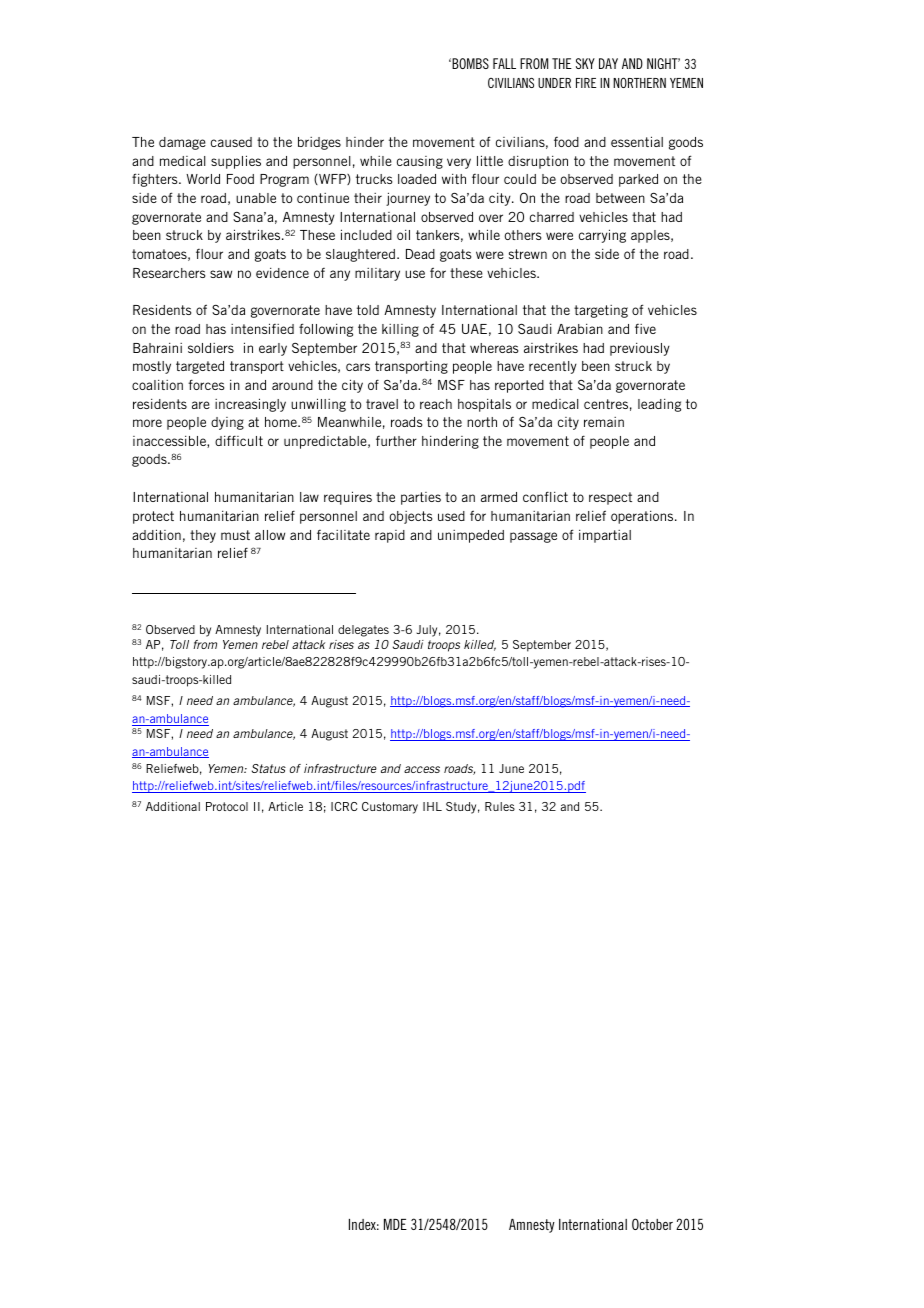  What do you see at coordinates (395, 1224) in the document?
I see `MDE` at bounding box center [395, 1224].
